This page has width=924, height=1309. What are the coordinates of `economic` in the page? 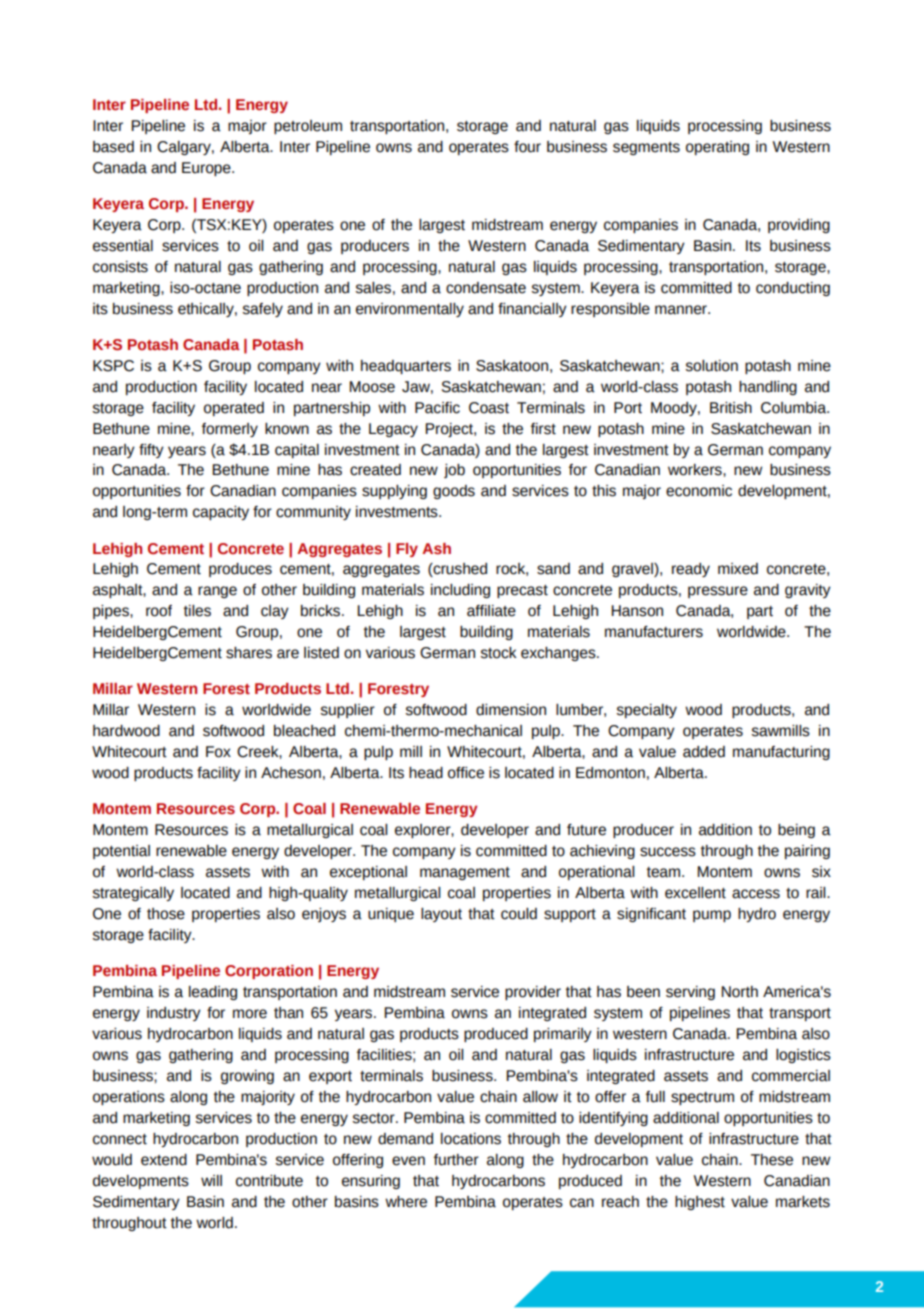 It's located at (699, 491).
